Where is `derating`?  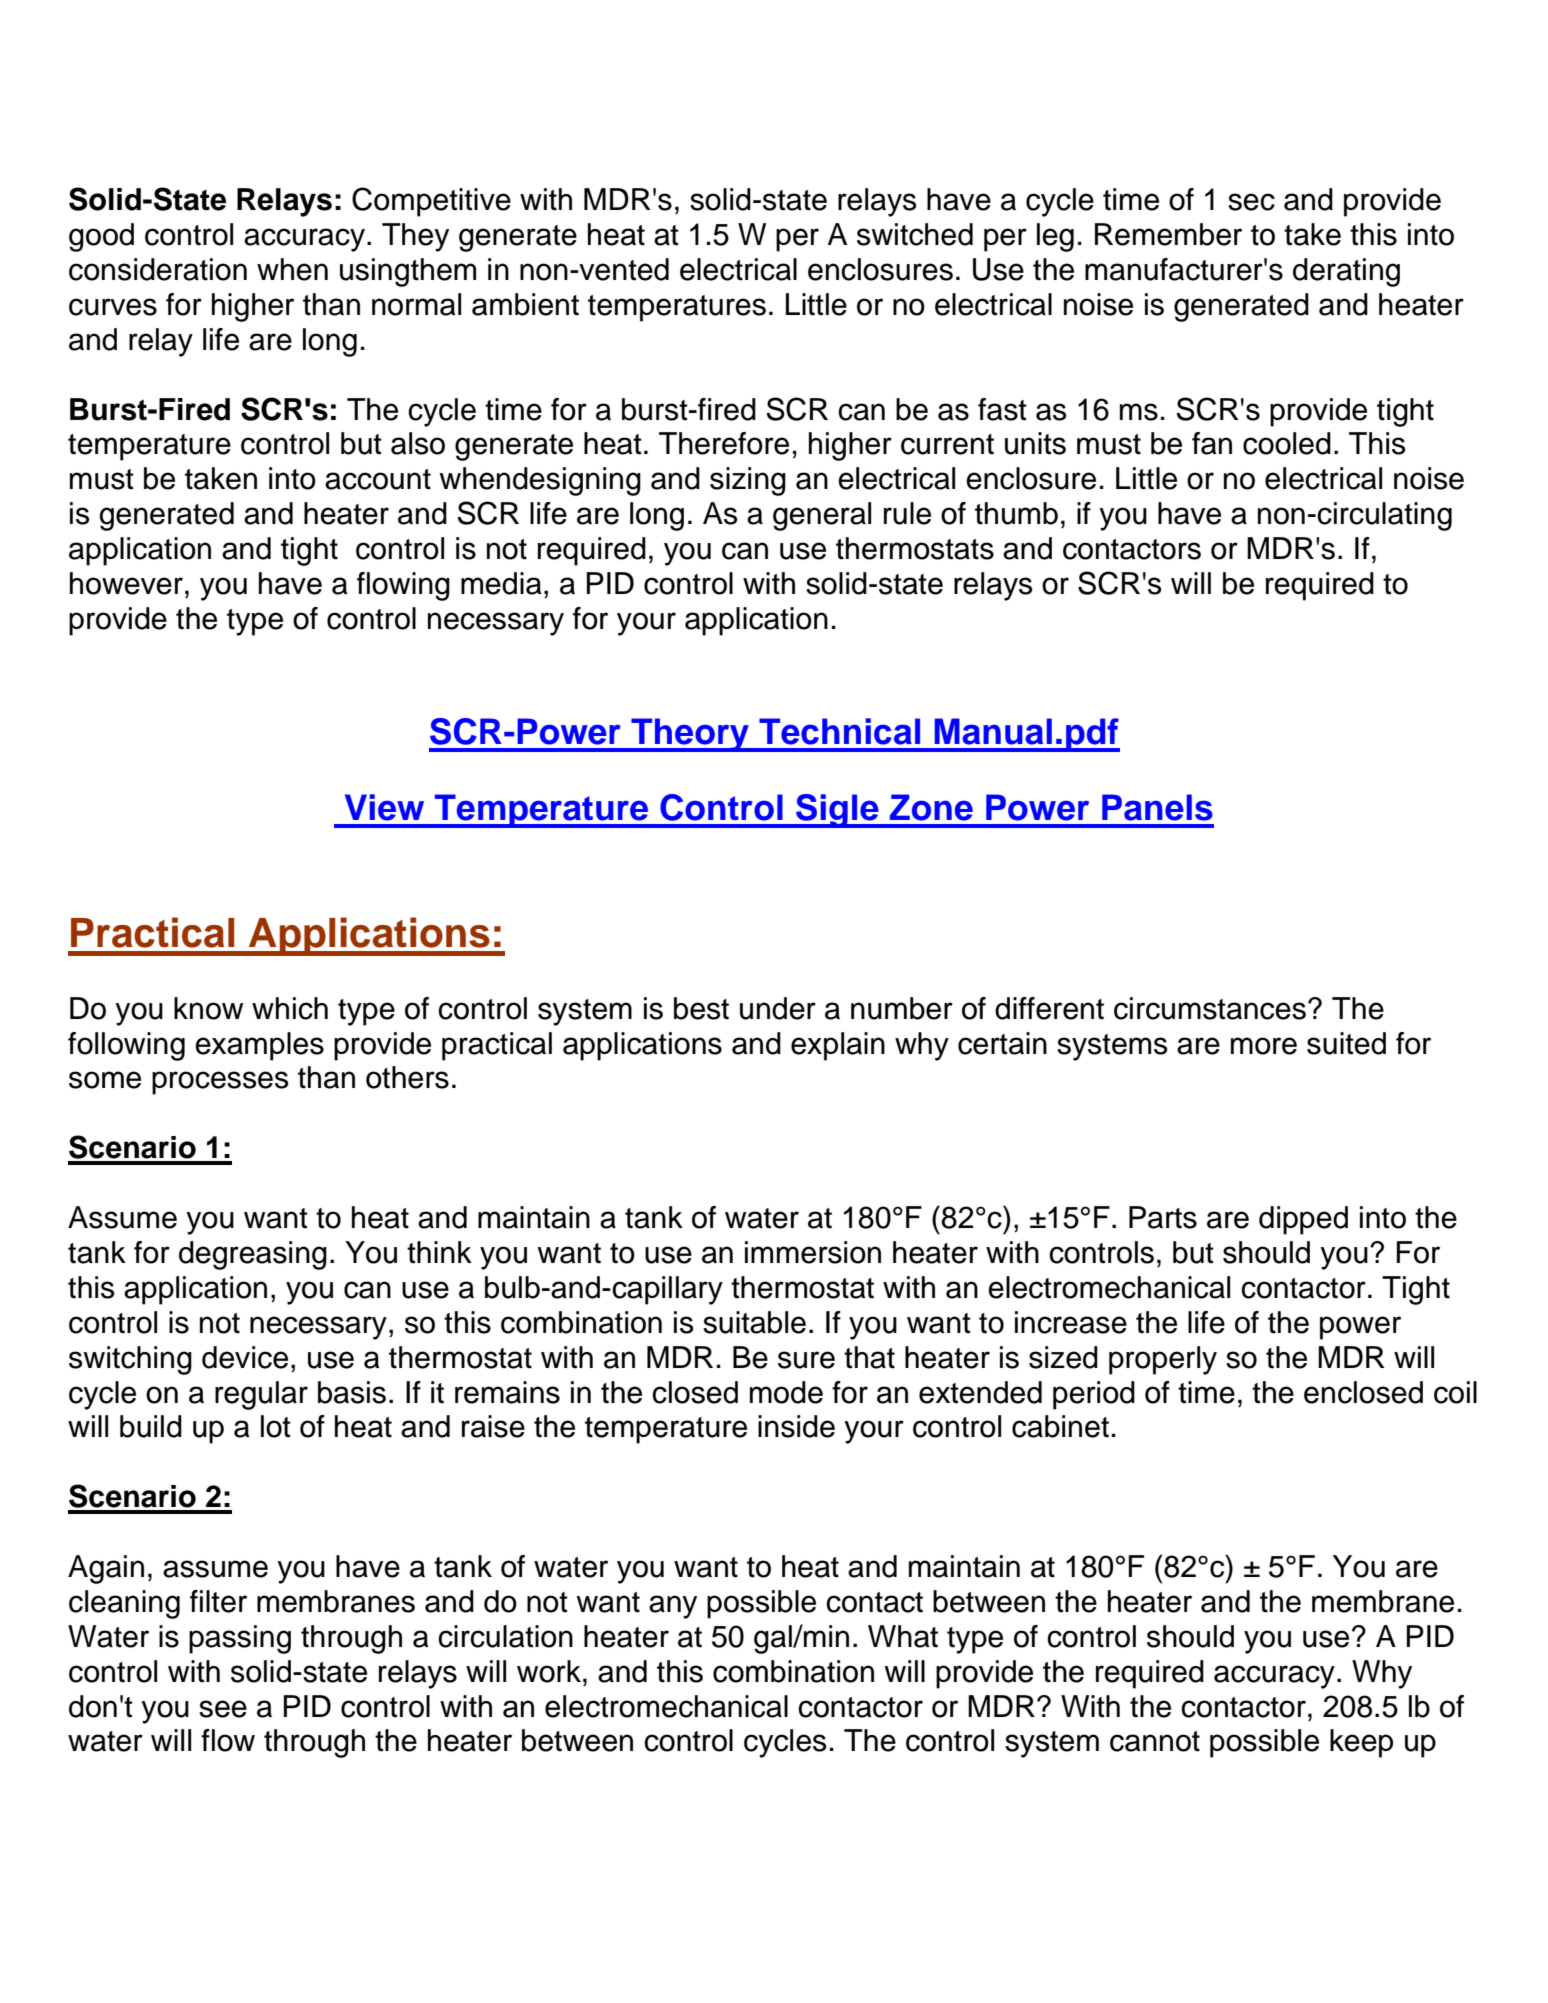
derating is located at coordinates (1346, 272).
